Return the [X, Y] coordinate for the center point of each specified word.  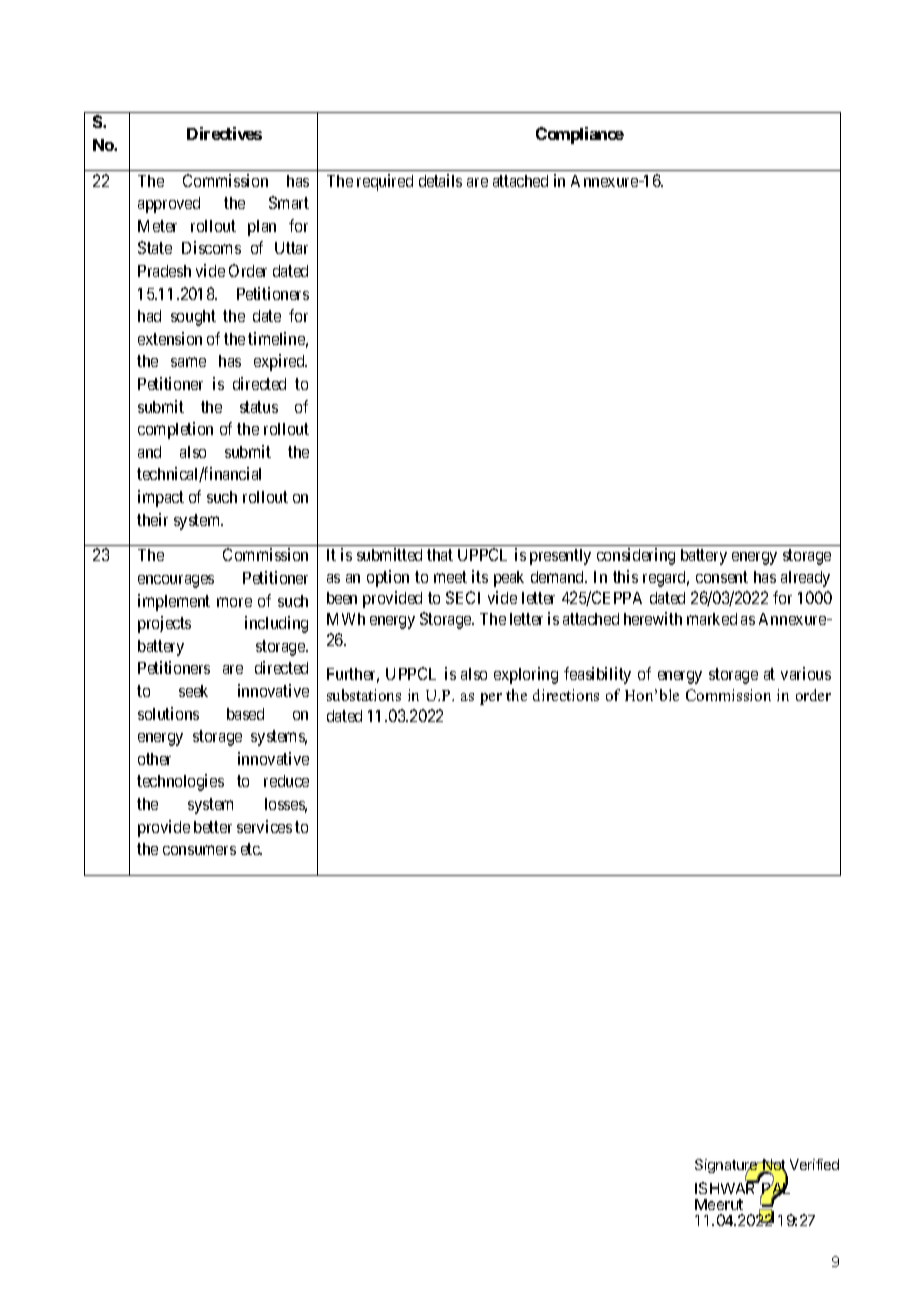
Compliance [580, 135]
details [440, 180]
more [234, 602]
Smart [289, 202]
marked [712, 619]
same [188, 362]
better [213, 827]
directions [566, 695]
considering [636, 556]
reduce [286, 781]
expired [280, 362]
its [480, 576]
